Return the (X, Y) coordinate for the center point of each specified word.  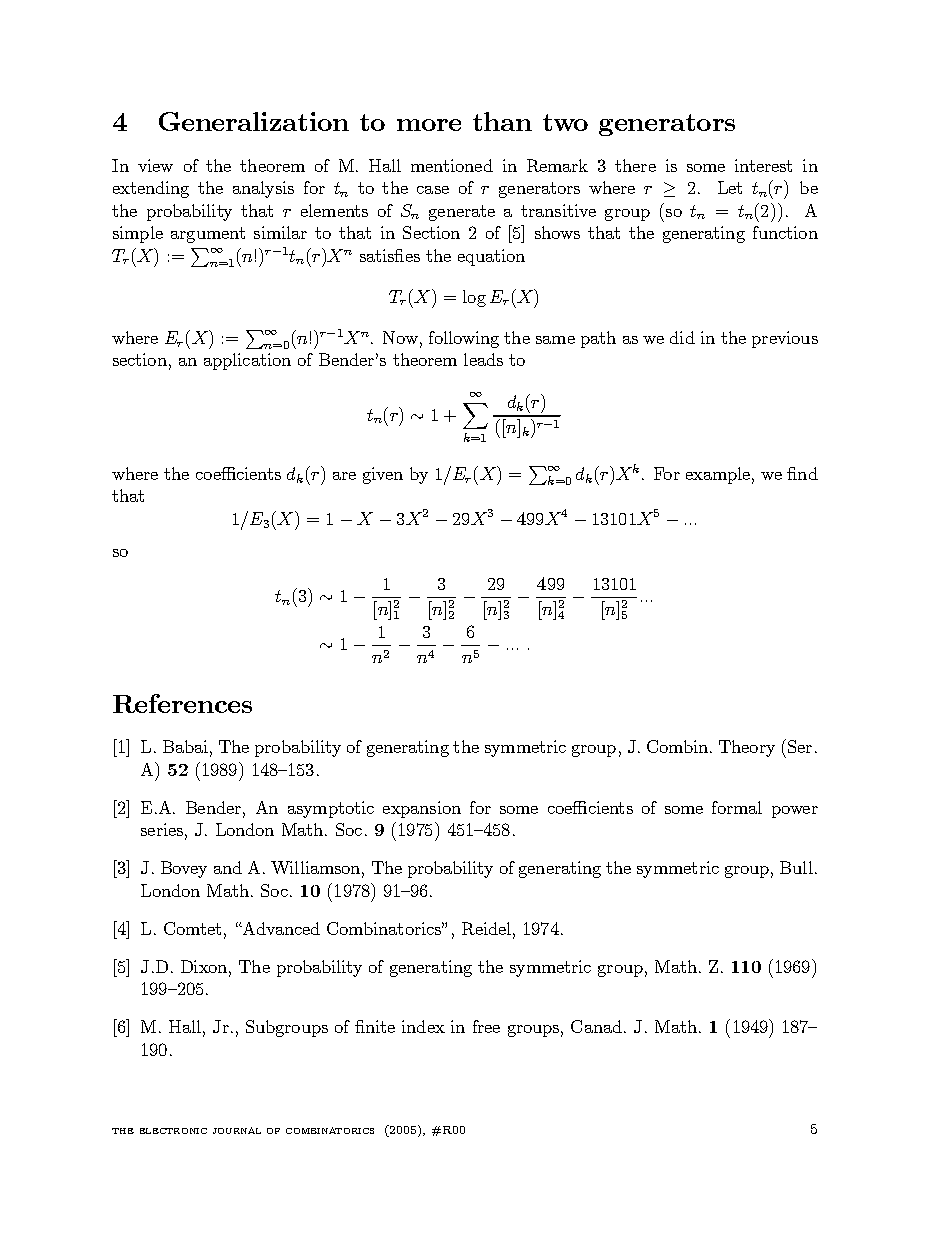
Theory (747, 748)
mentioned (452, 165)
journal (237, 1130)
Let (730, 187)
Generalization (254, 121)
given (383, 475)
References (182, 703)
